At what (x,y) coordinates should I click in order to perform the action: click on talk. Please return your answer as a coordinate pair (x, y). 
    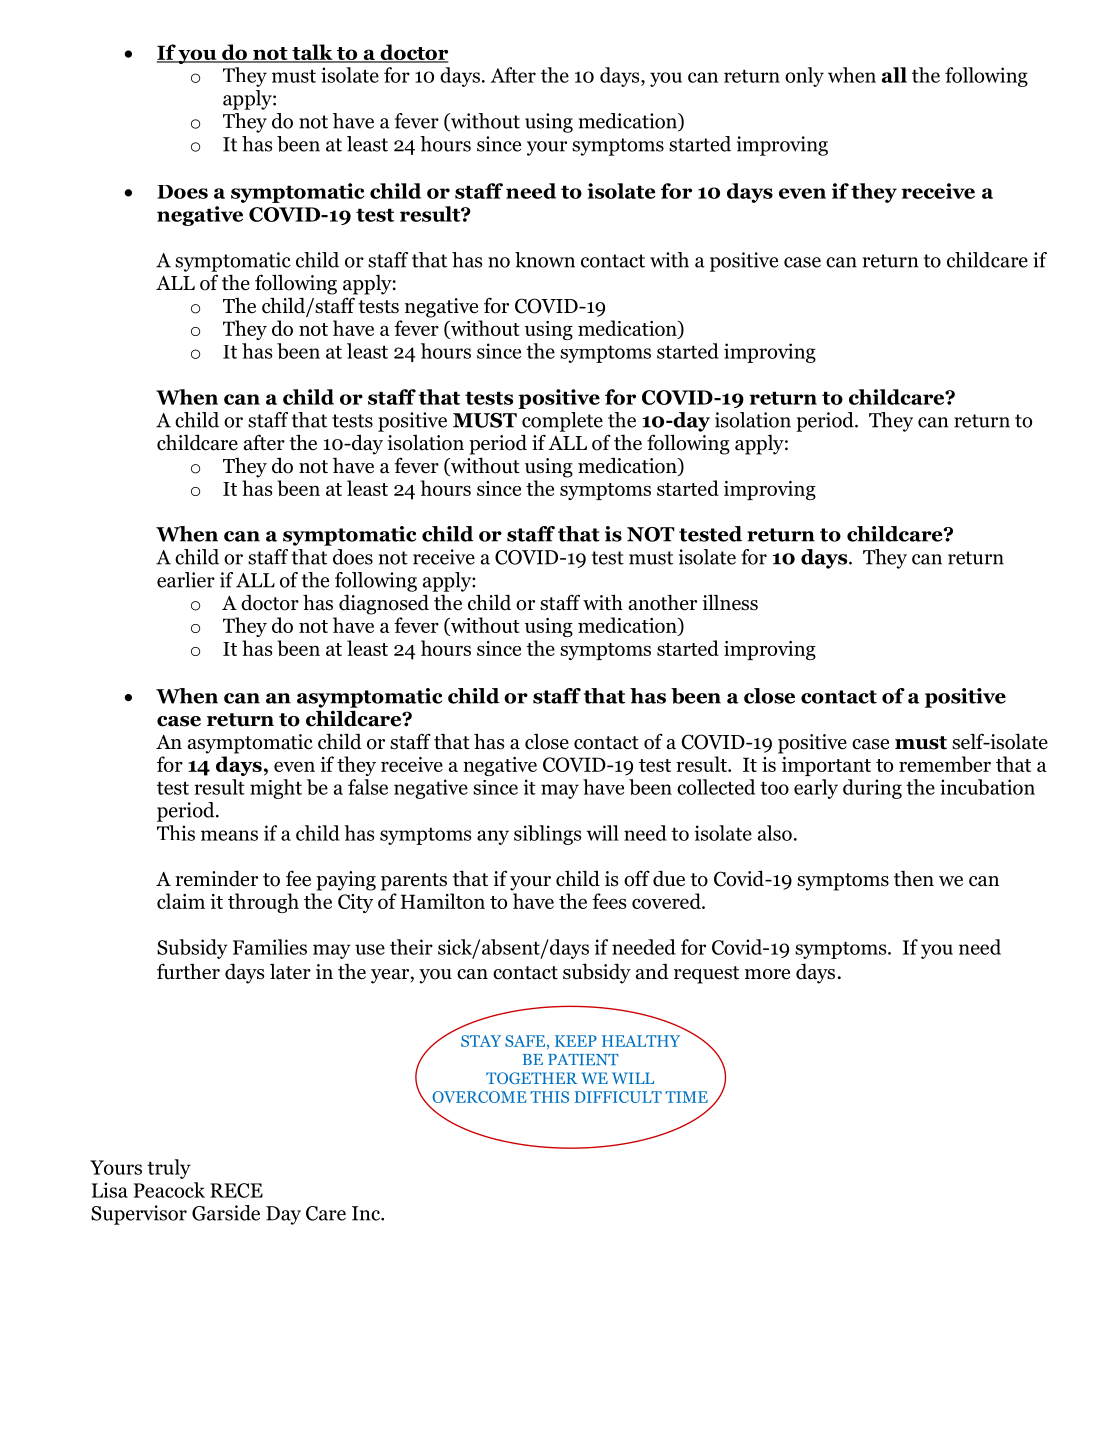
    Looking at the image, I should click on (312, 53).
